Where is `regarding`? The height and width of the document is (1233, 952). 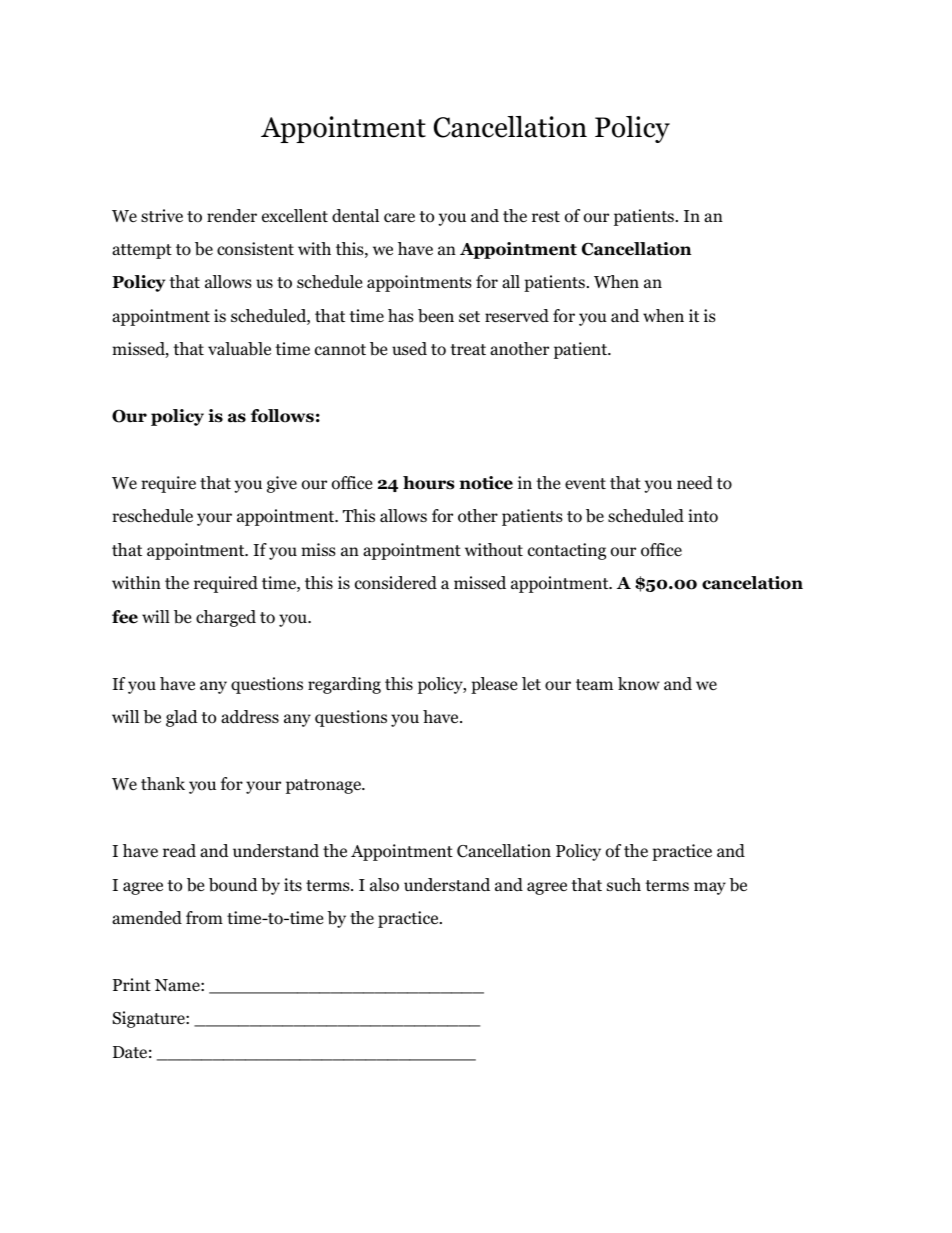
regarding is located at coordinates (344, 685).
